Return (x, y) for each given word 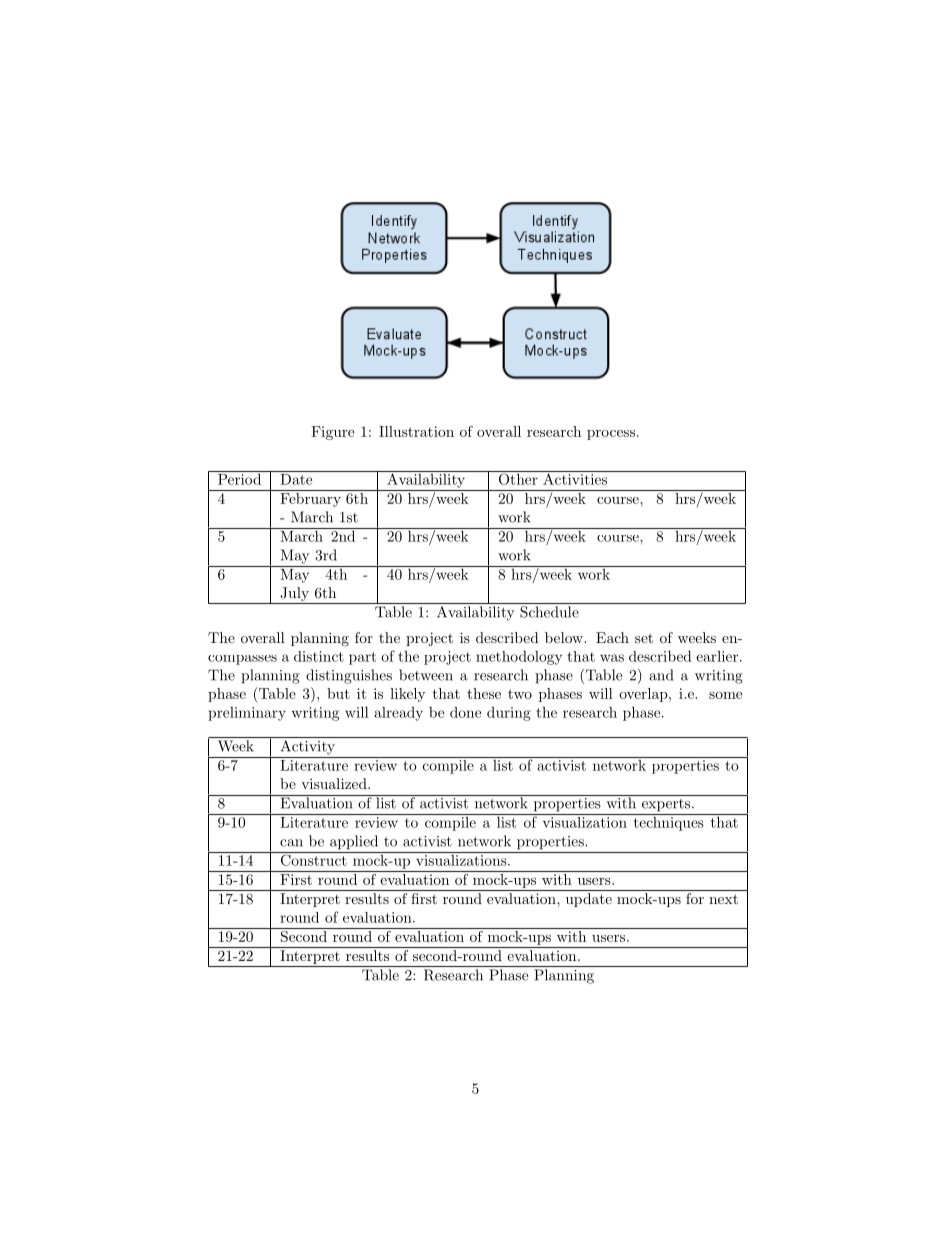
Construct (313, 859)
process (611, 435)
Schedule (549, 612)
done (465, 712)
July (294, 595)
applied (354, 842)
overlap (643, 695)
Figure (332, 433)
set (644, 638)
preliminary (247, 714)
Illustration (416, 431)
